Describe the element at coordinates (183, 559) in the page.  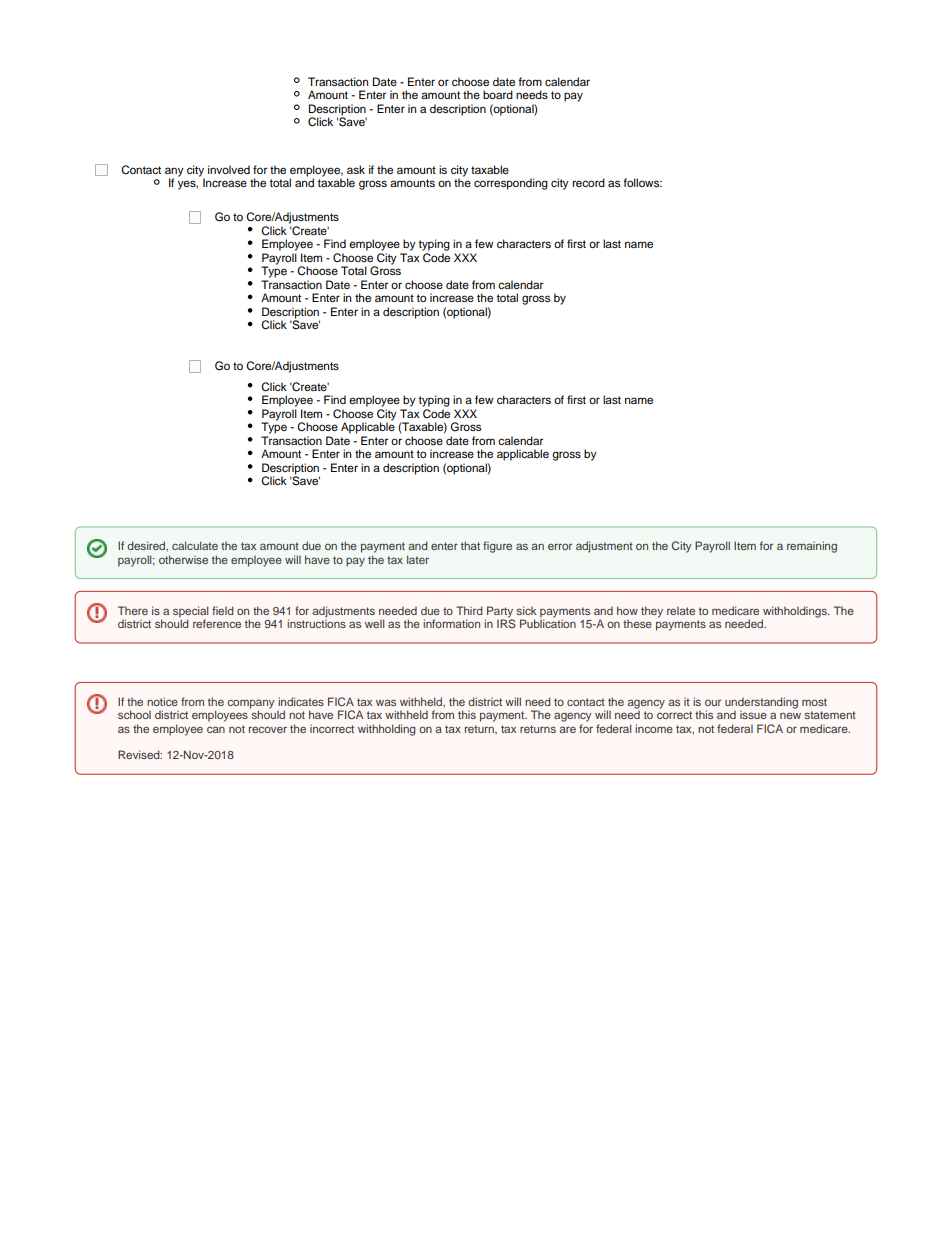
I see `otherwise` at that location.
